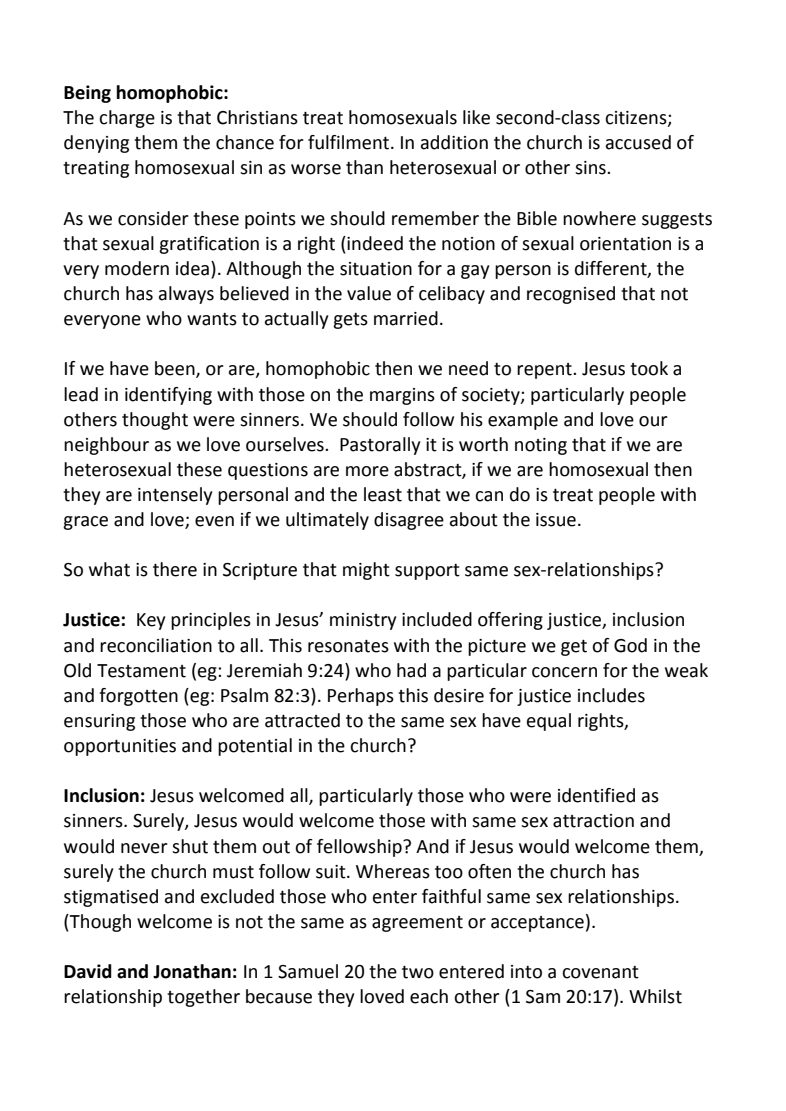 This screenshot has width=786, height=1111. What do you see at coordinates (350, 142) in the screenshot?
I see `fulfilment` at bounding box center [350, 142].
